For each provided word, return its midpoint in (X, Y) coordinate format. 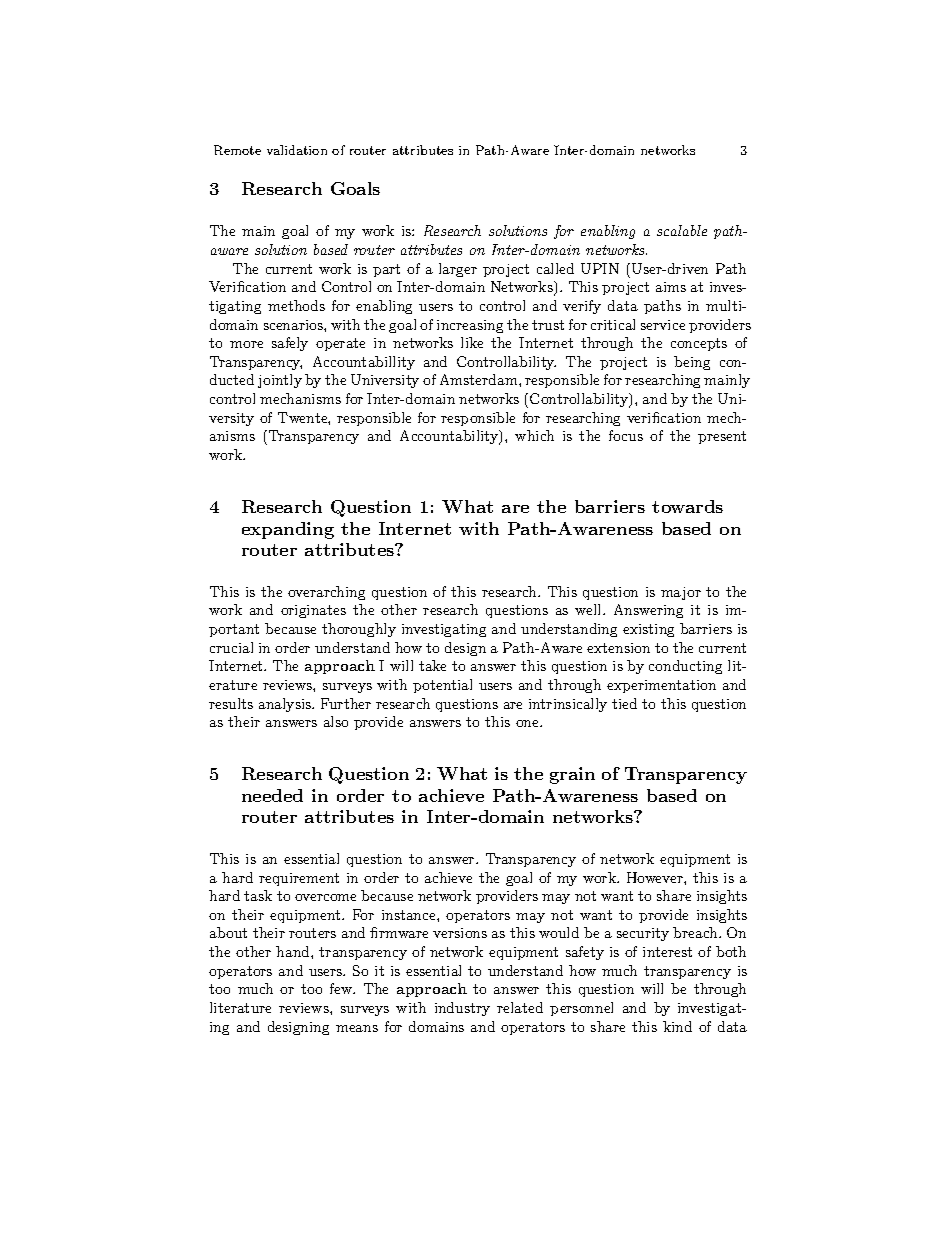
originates (313, 611)
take (432, 665)
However (656, 877)
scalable (682, 230)
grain (572, 775)
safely (290, 344)
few (342, 988)
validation (297, 150)
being (692, 363)
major (681, 593)
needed (272, 795)
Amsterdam (480, 379)
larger (458, 270)
